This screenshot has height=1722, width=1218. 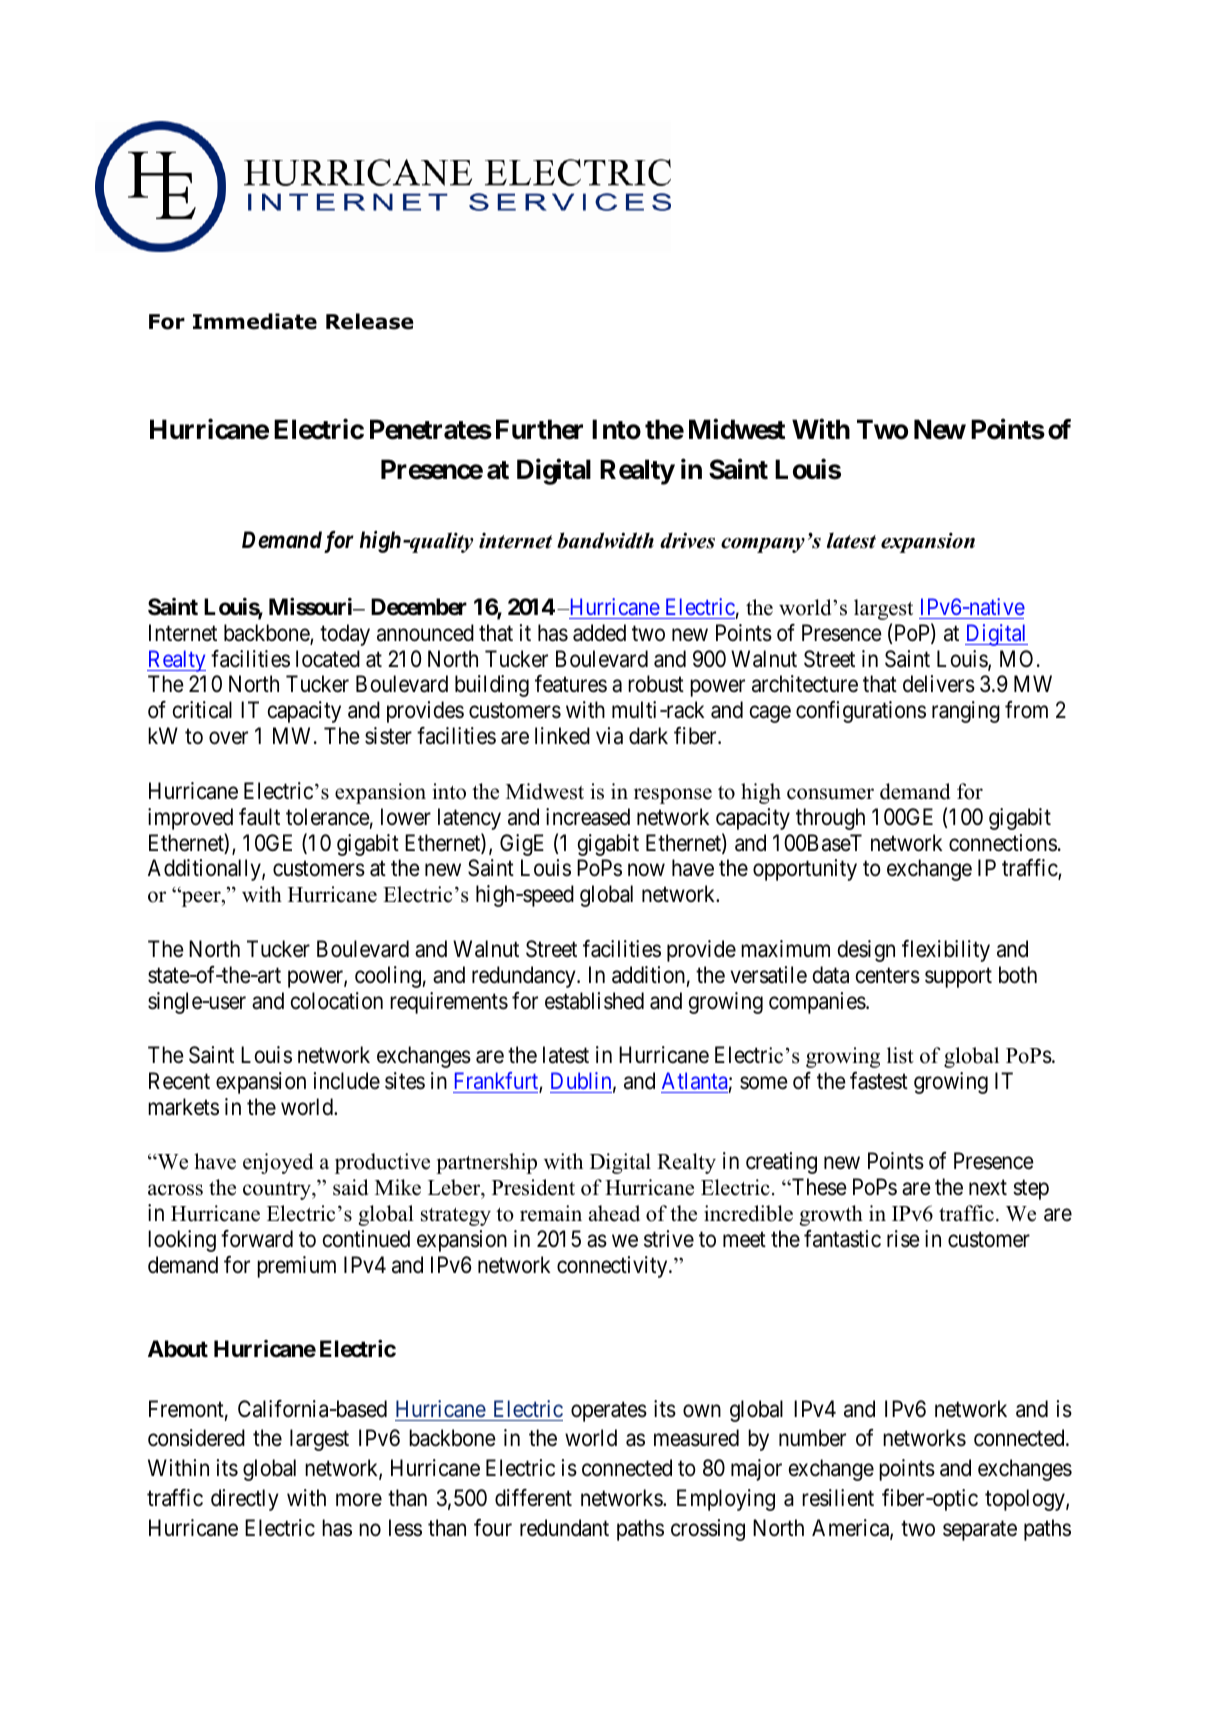 What do you see at coordinates (609, 736) in the screenshot?
I see `via` at bounding box center [609, 736].
